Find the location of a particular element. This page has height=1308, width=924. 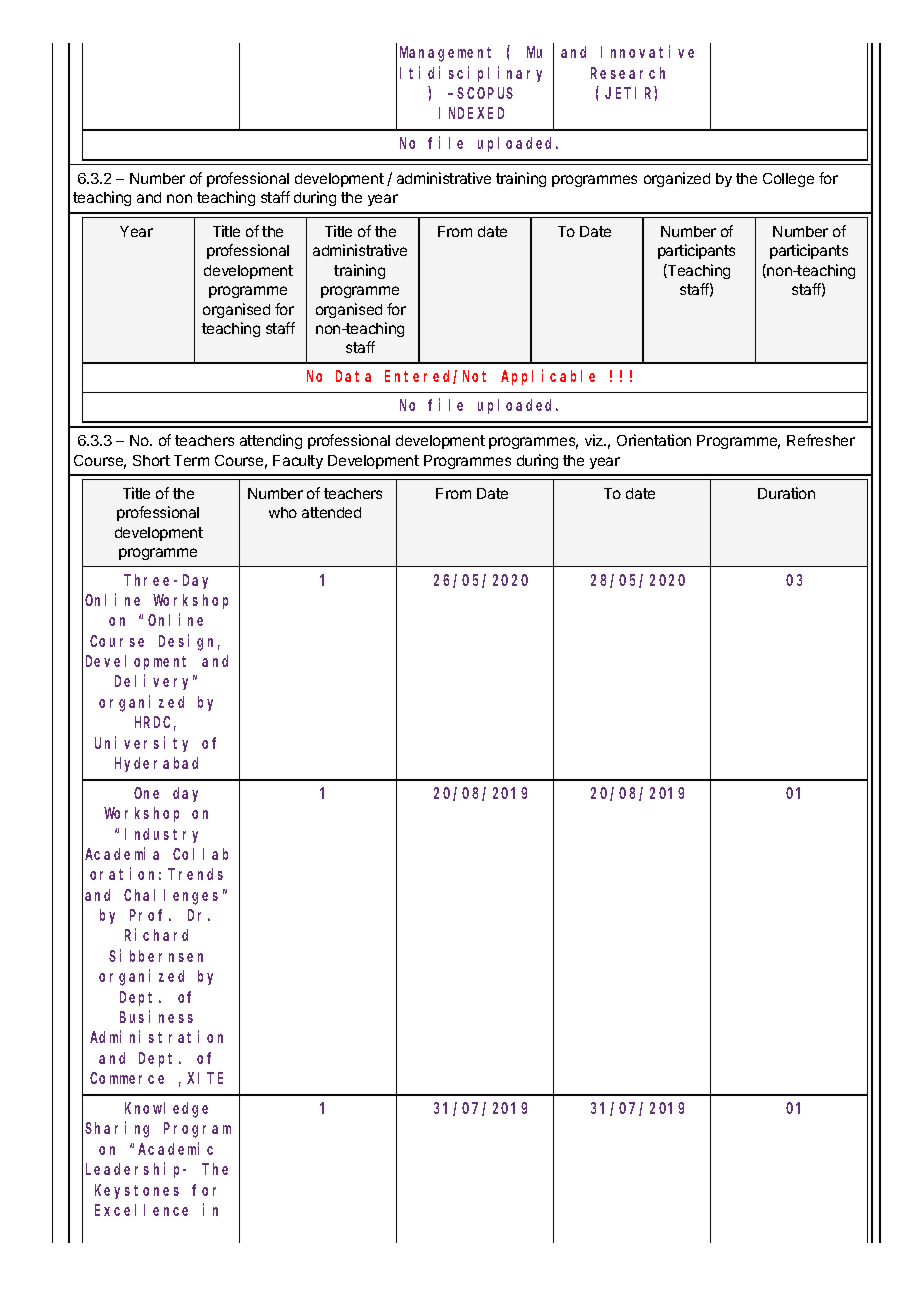

Challenges is located at coordinates (171, 897).
